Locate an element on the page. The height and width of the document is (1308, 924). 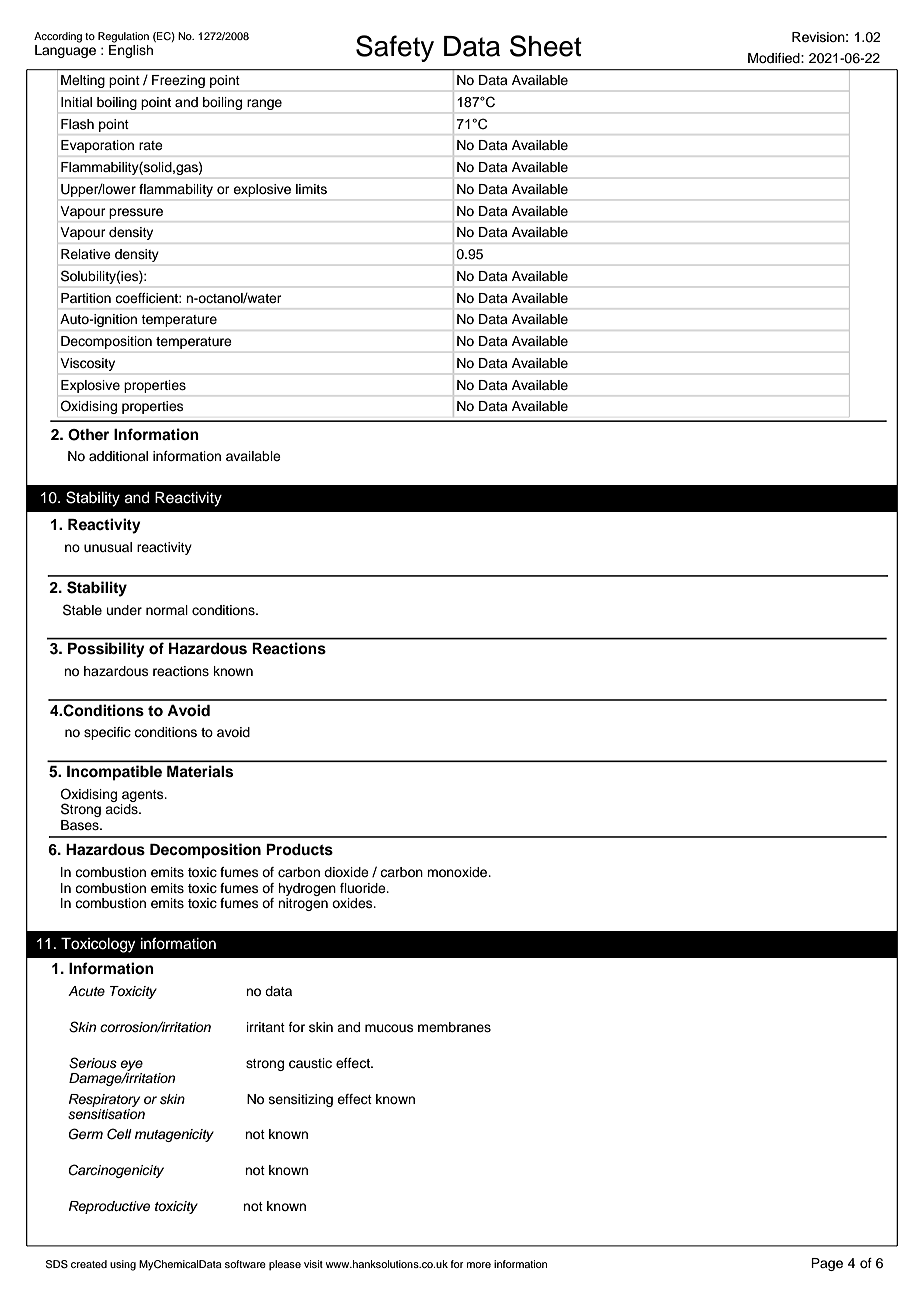
acids is located at coordinates (122, 809).
